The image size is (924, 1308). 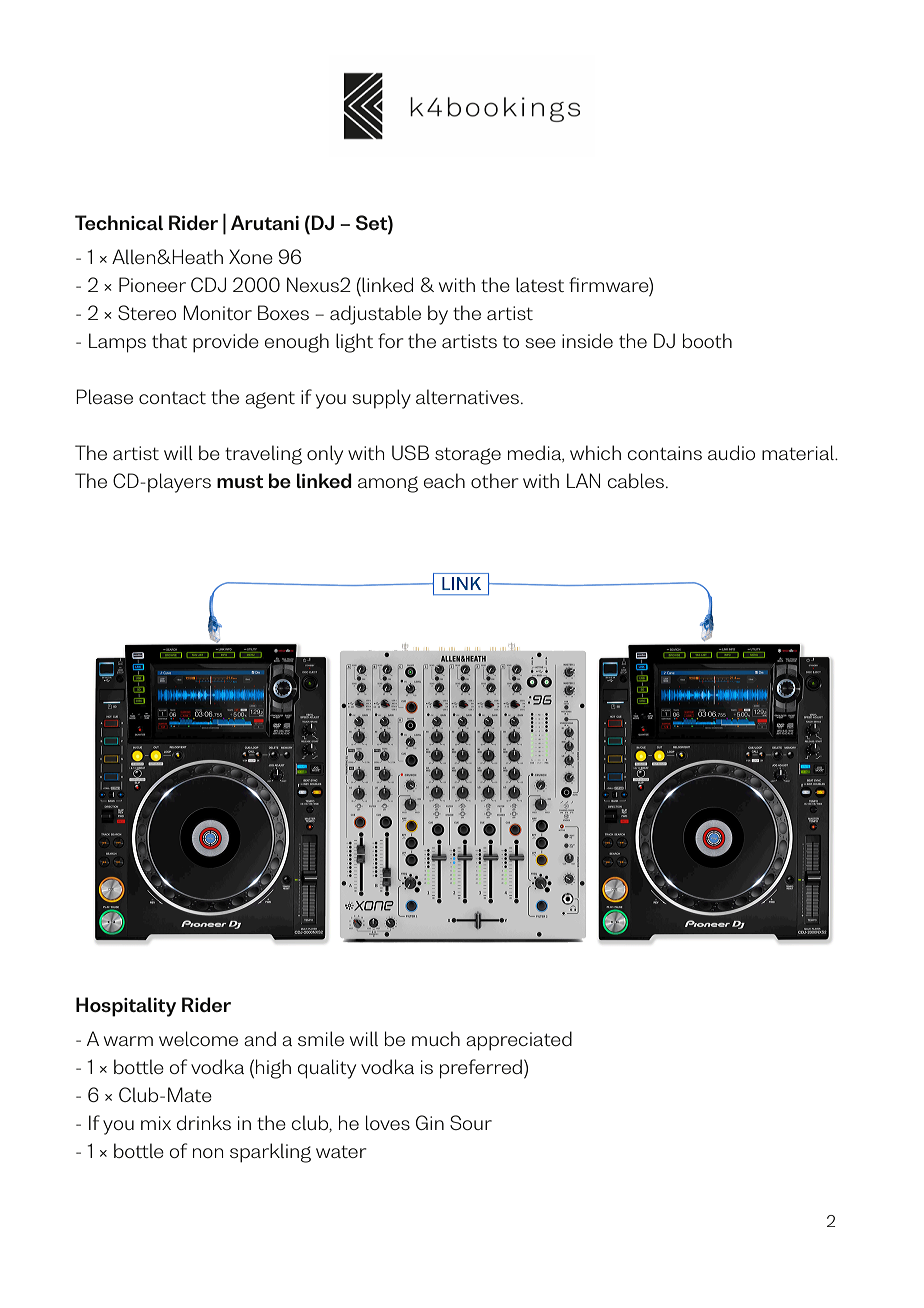 I want to click on latest, so click(x=540, y=284).
